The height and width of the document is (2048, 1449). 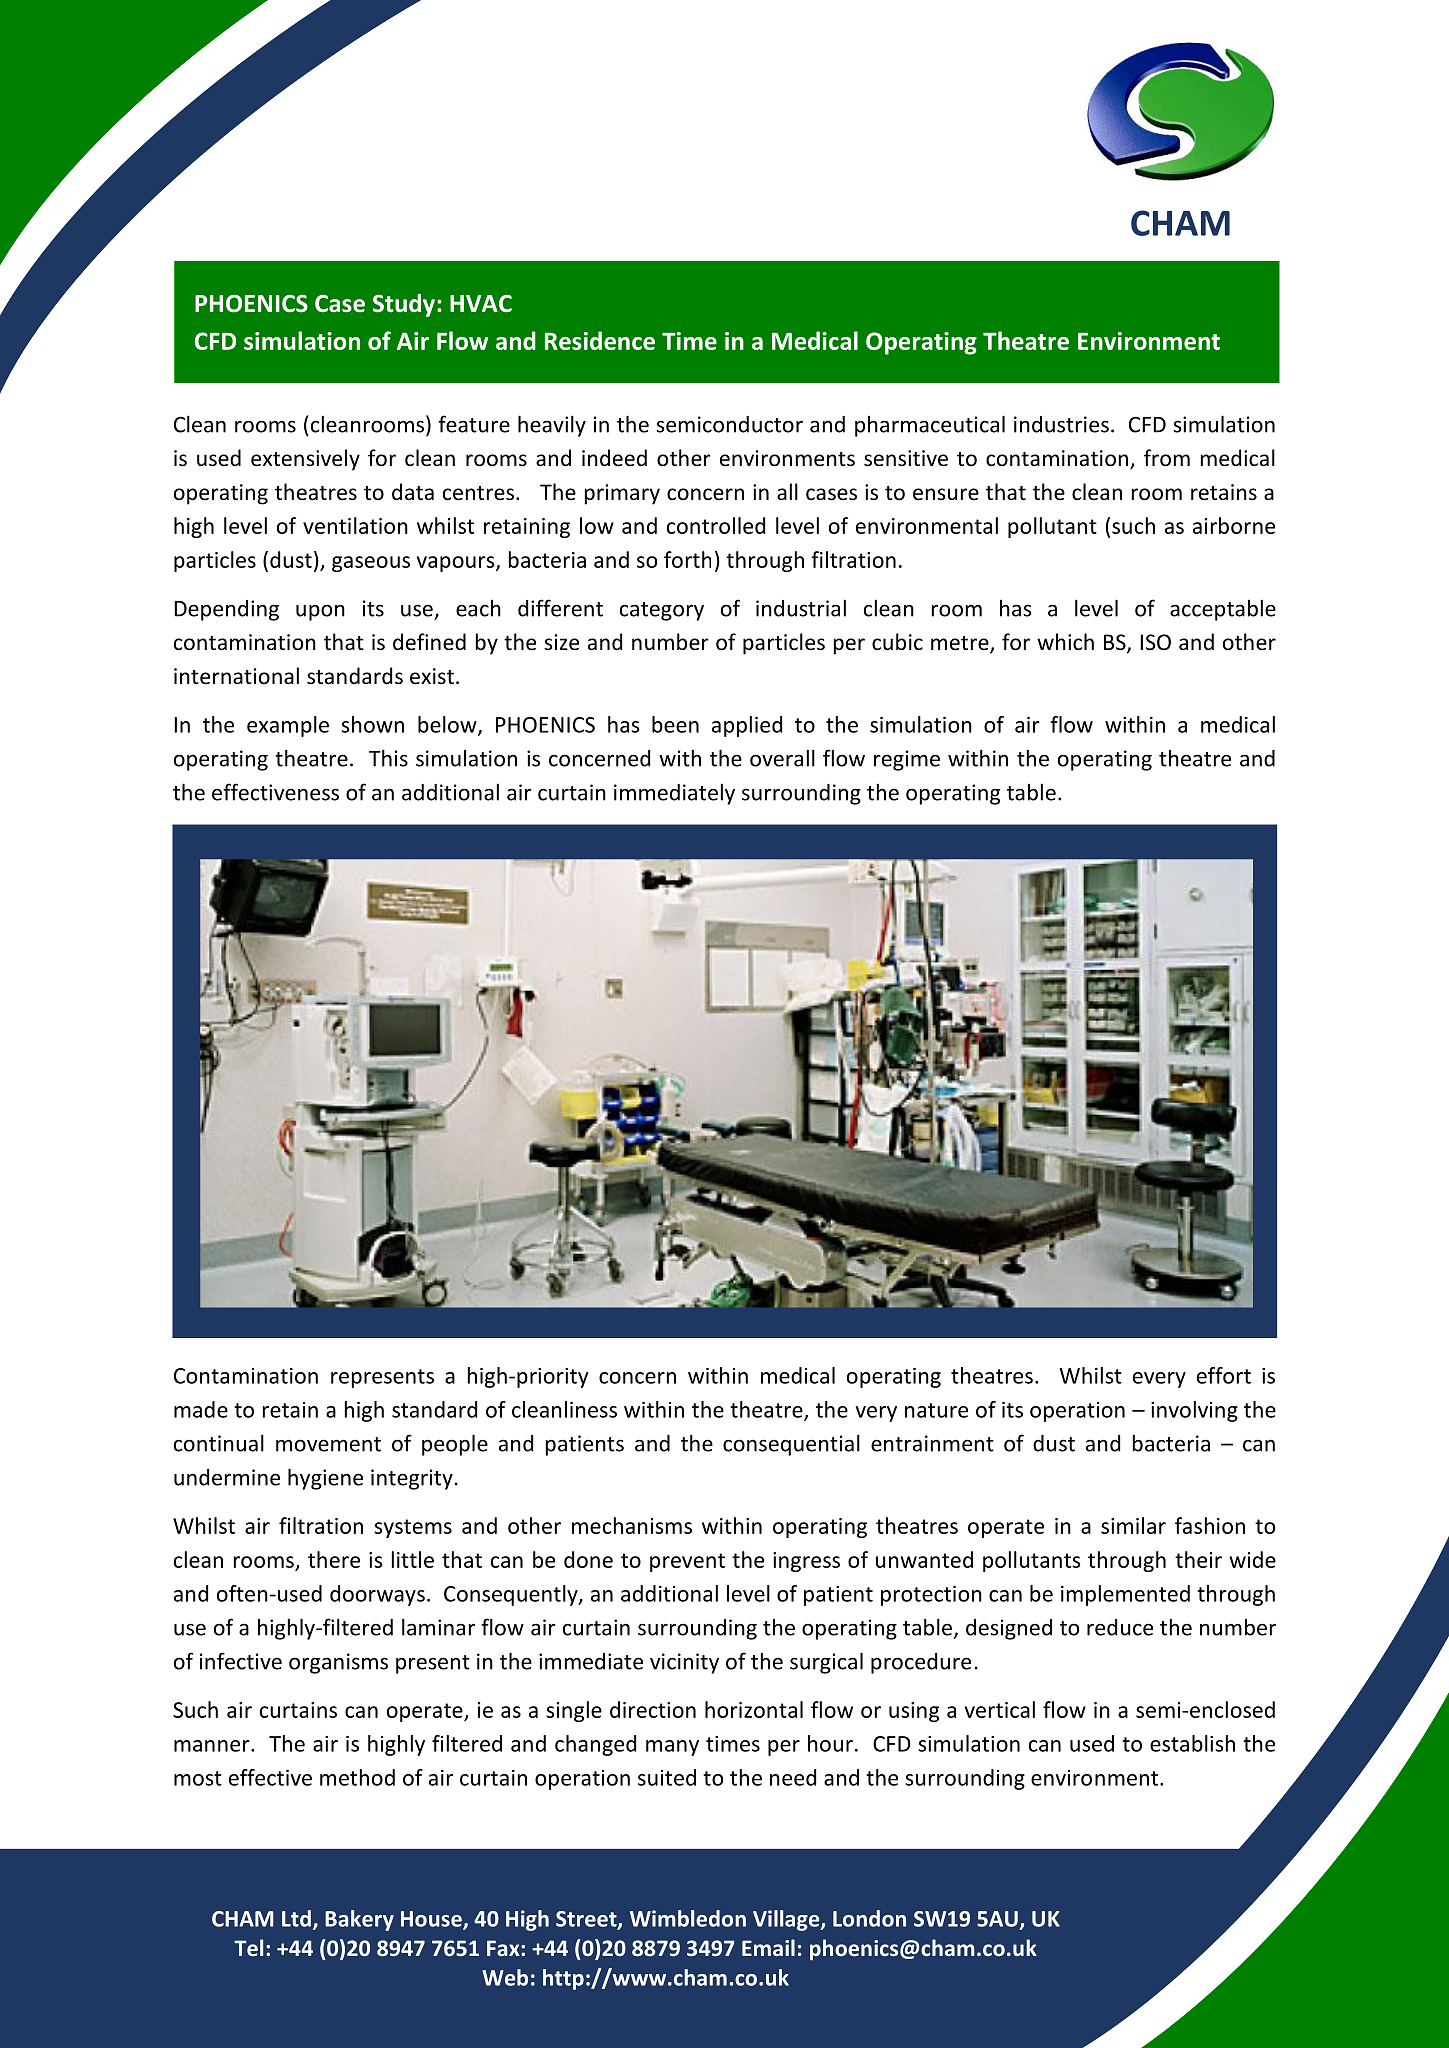 I want to click on from, so click(x=1167, y=458).
